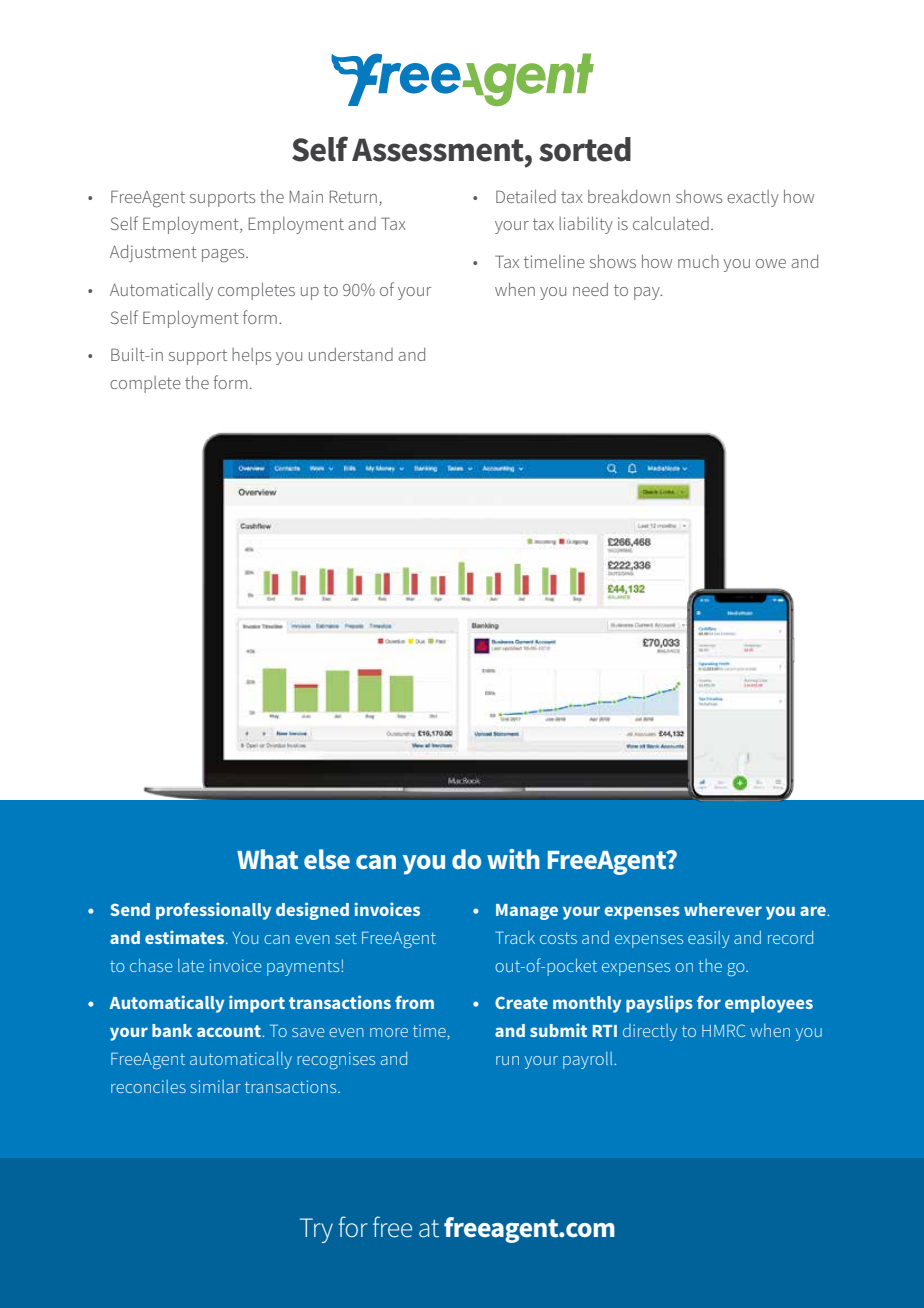 This screenshot has width=924, height=1308. What do you see at coordinates (351, 354) in the screenshot?
I see `understand` at bounding box center [351, 354].
